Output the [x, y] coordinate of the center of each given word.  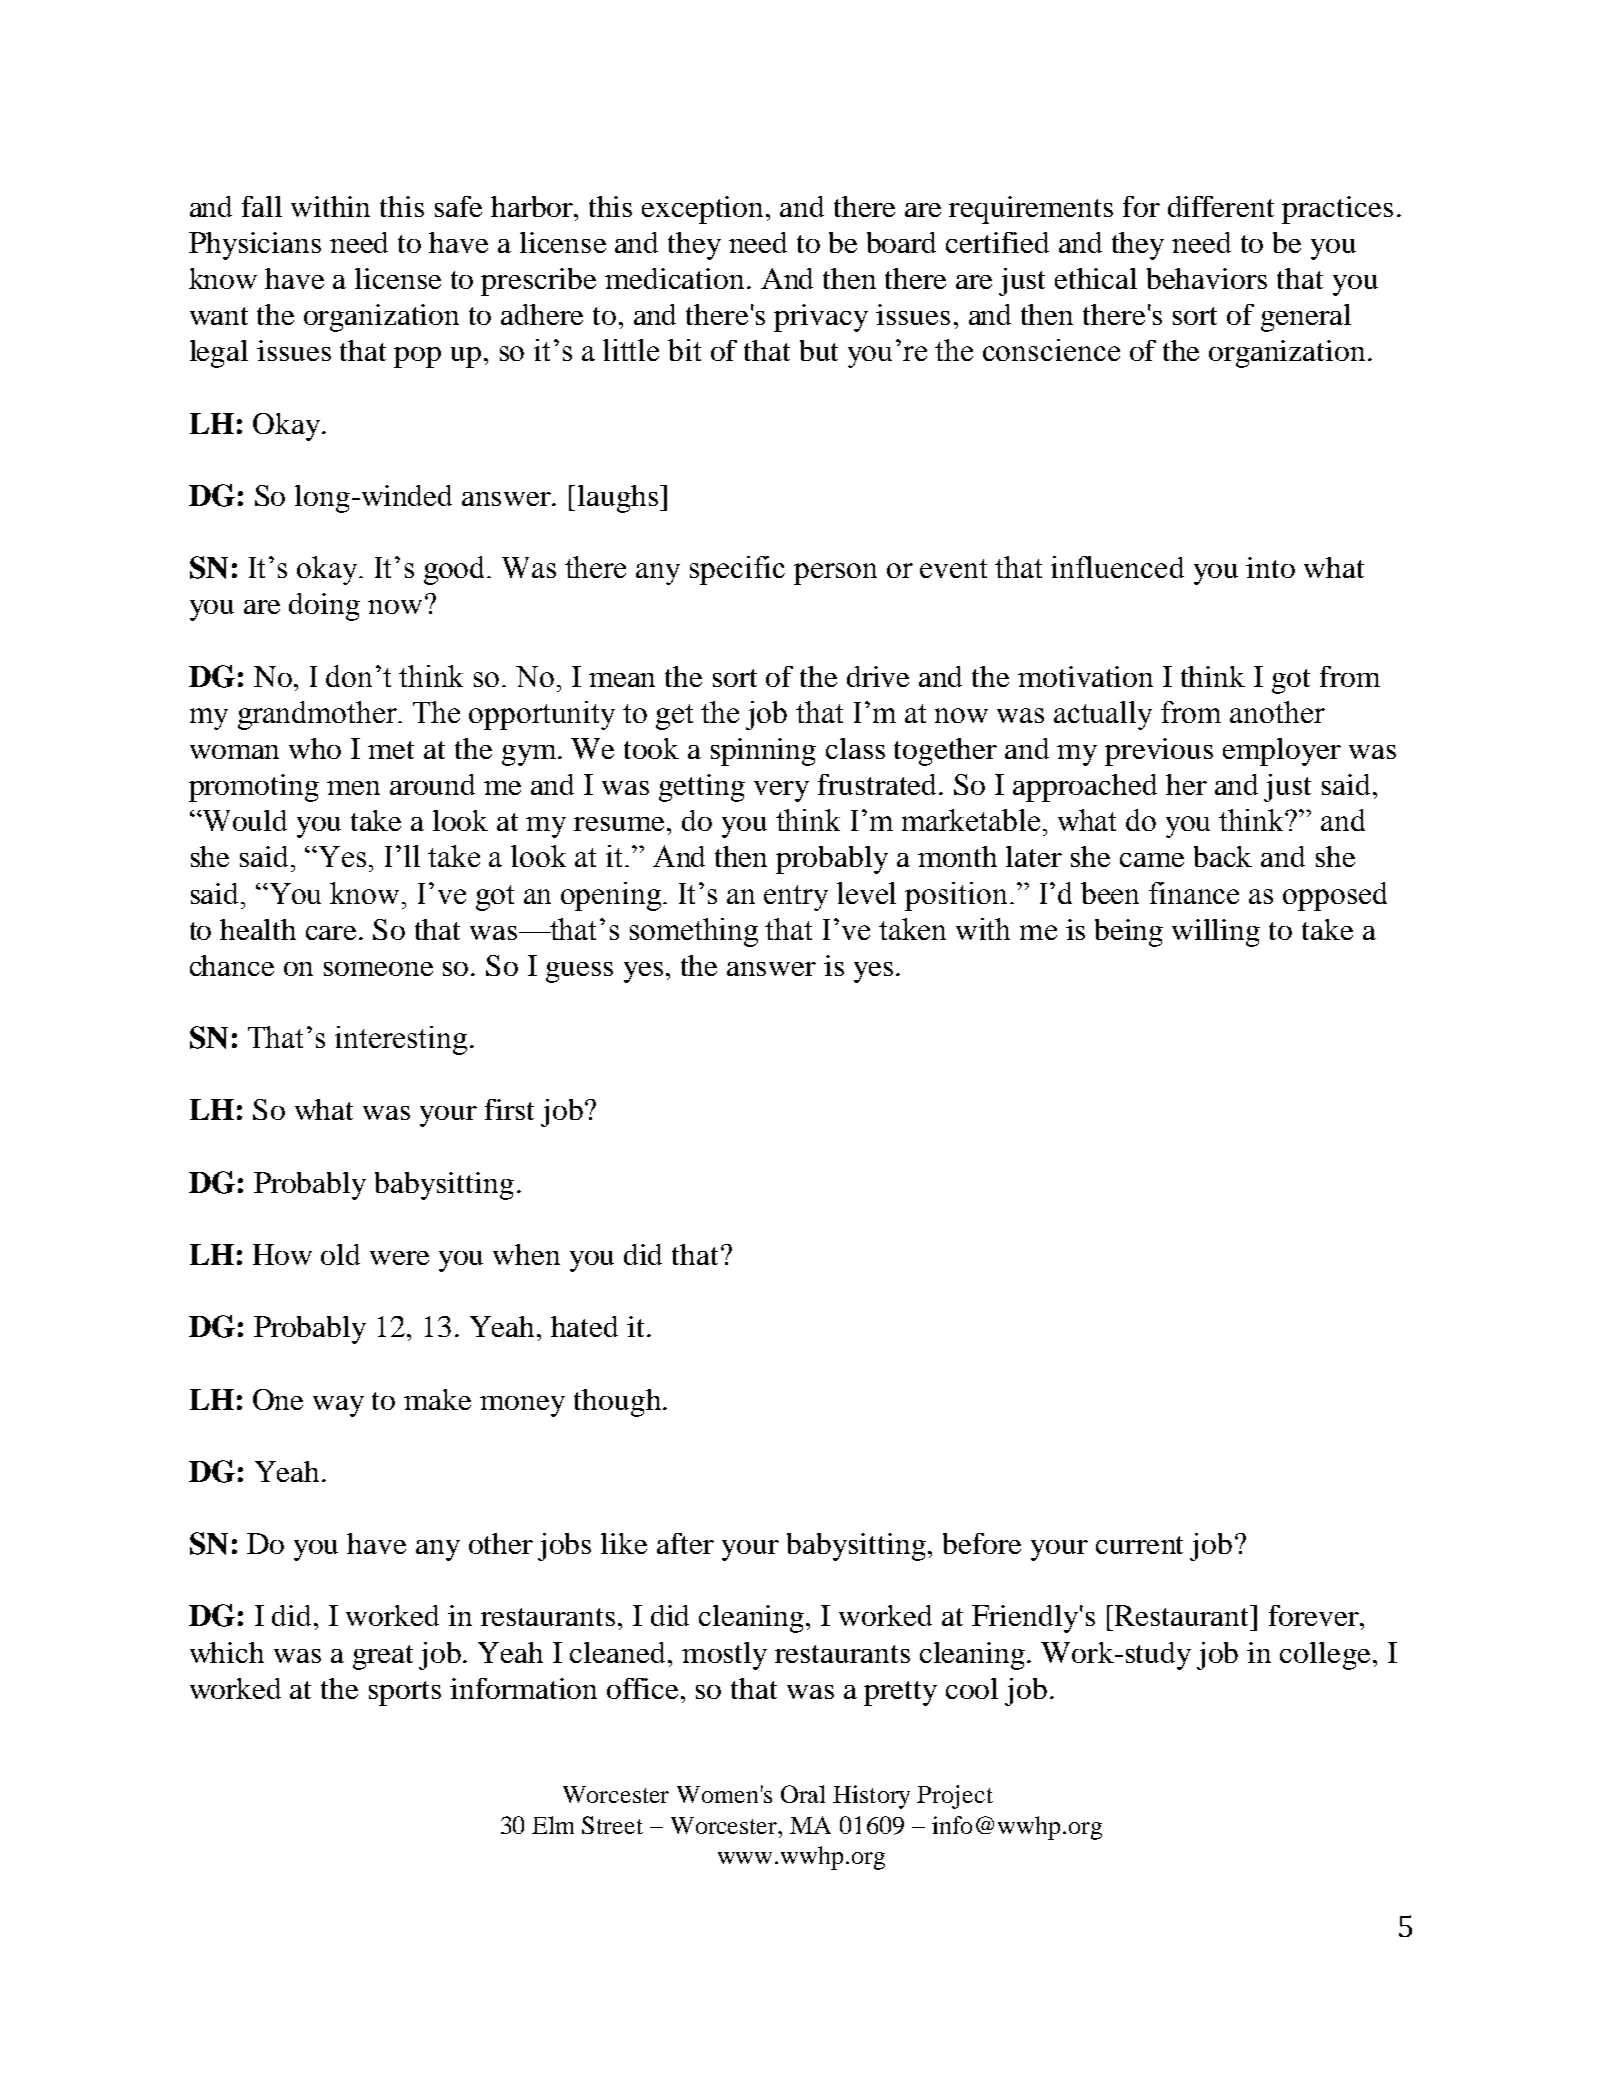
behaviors [1207, 278]
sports [405, 1693]
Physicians [255, 246]
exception [704, 210]
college [1325, 1656]
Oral [803, 1794]
